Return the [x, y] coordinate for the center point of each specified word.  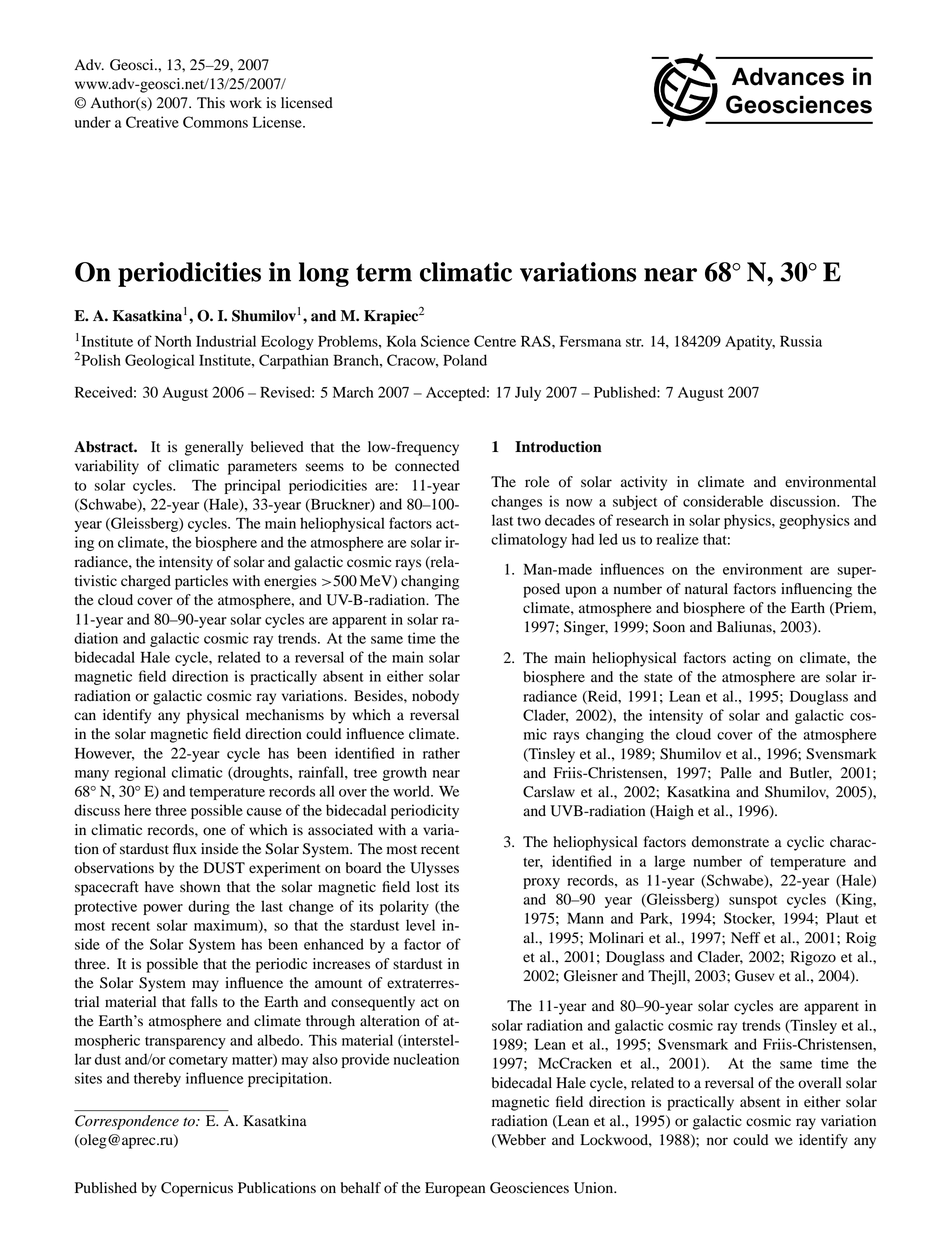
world [412, 791]
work [246, 103]
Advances [788, 76]
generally [214, 448]
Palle [735, 772]
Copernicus [197, 1189]
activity [644, 483]
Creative [152, 122]
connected [427, 466]
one [214, 831]
